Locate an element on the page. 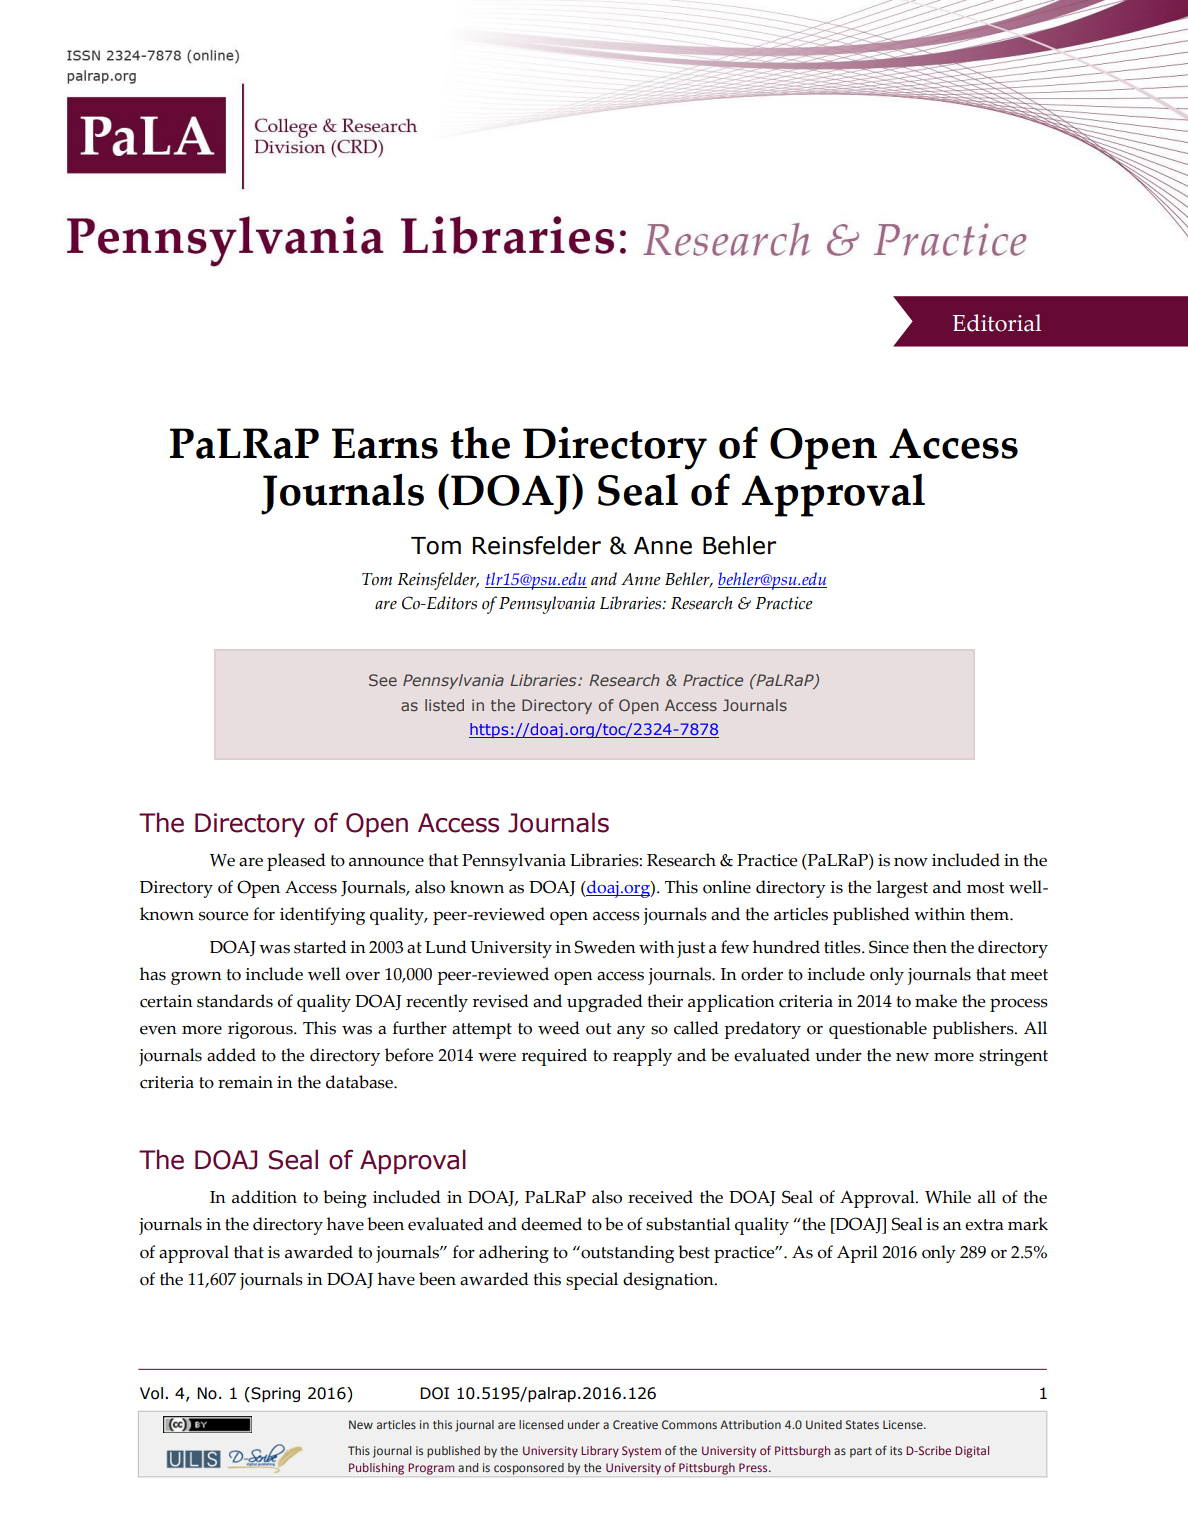  pleased is located at coordinates (296, 862).
